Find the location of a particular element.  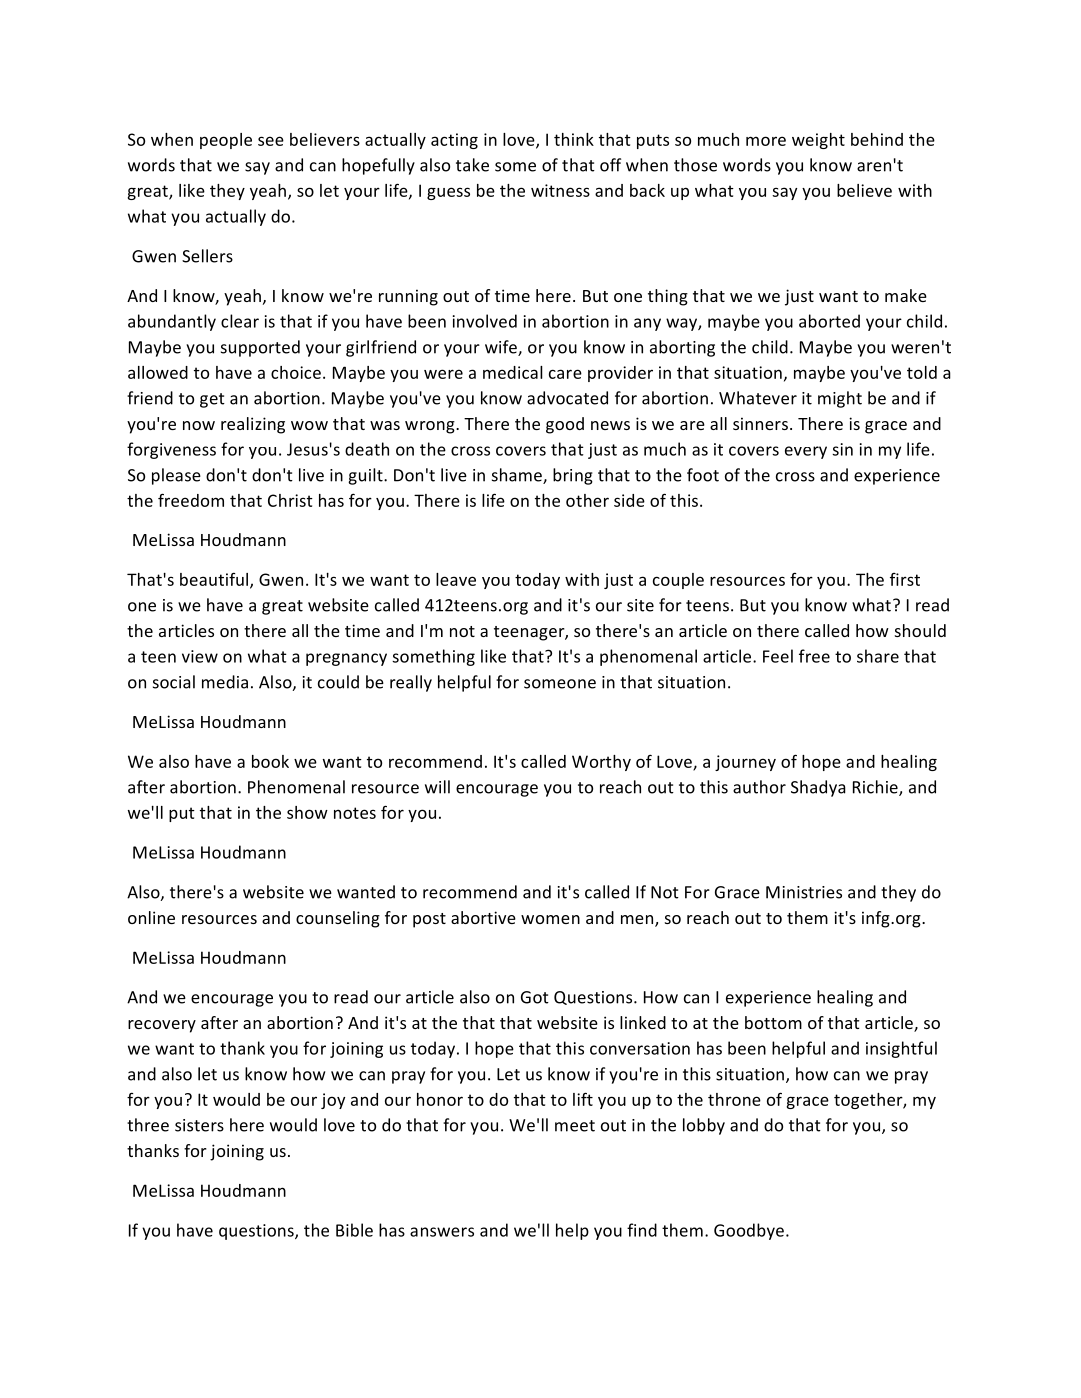

people is located at coordinates (226, 141).
